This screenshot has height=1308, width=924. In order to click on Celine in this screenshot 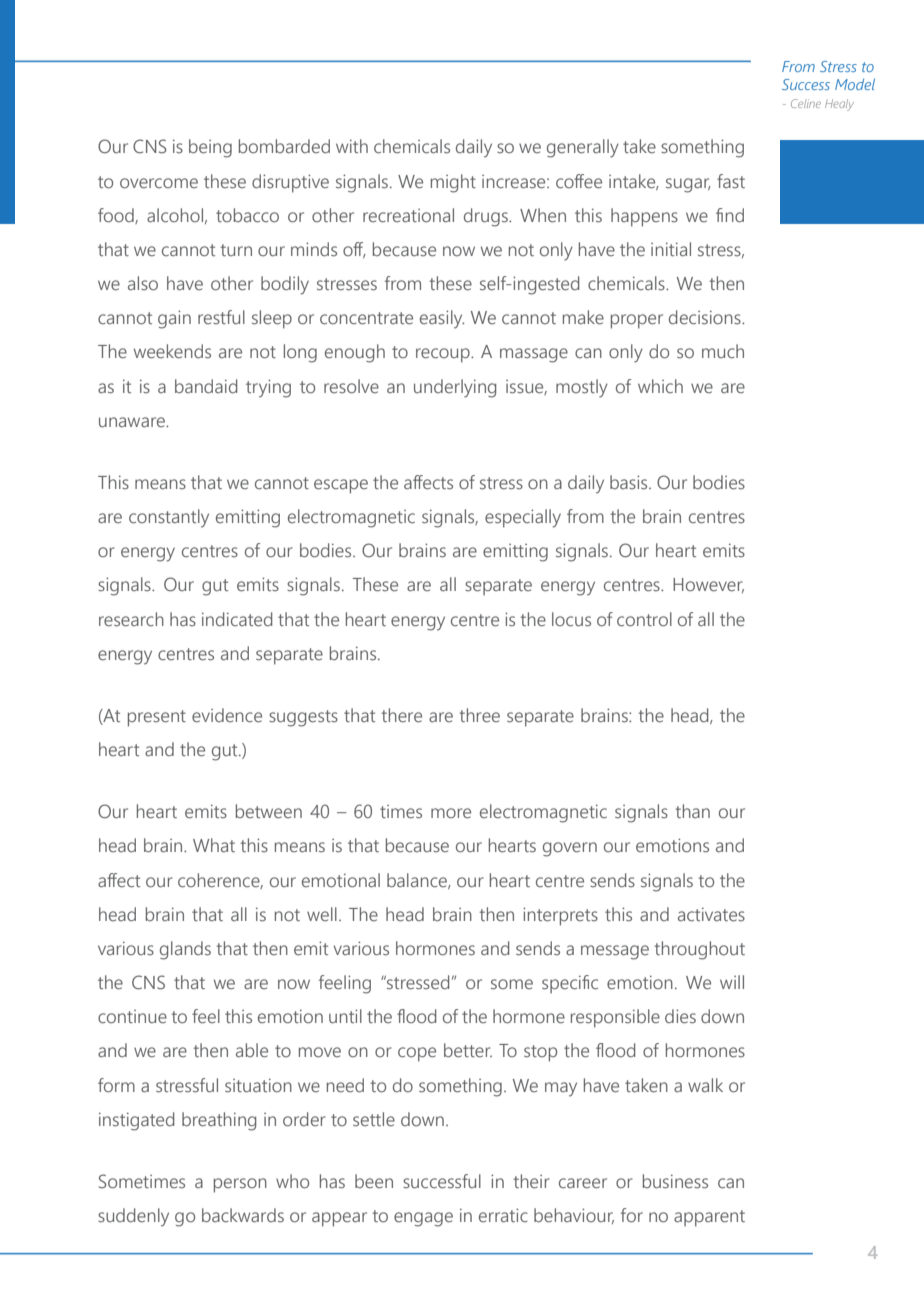, I will do `click(806, 103)`.
